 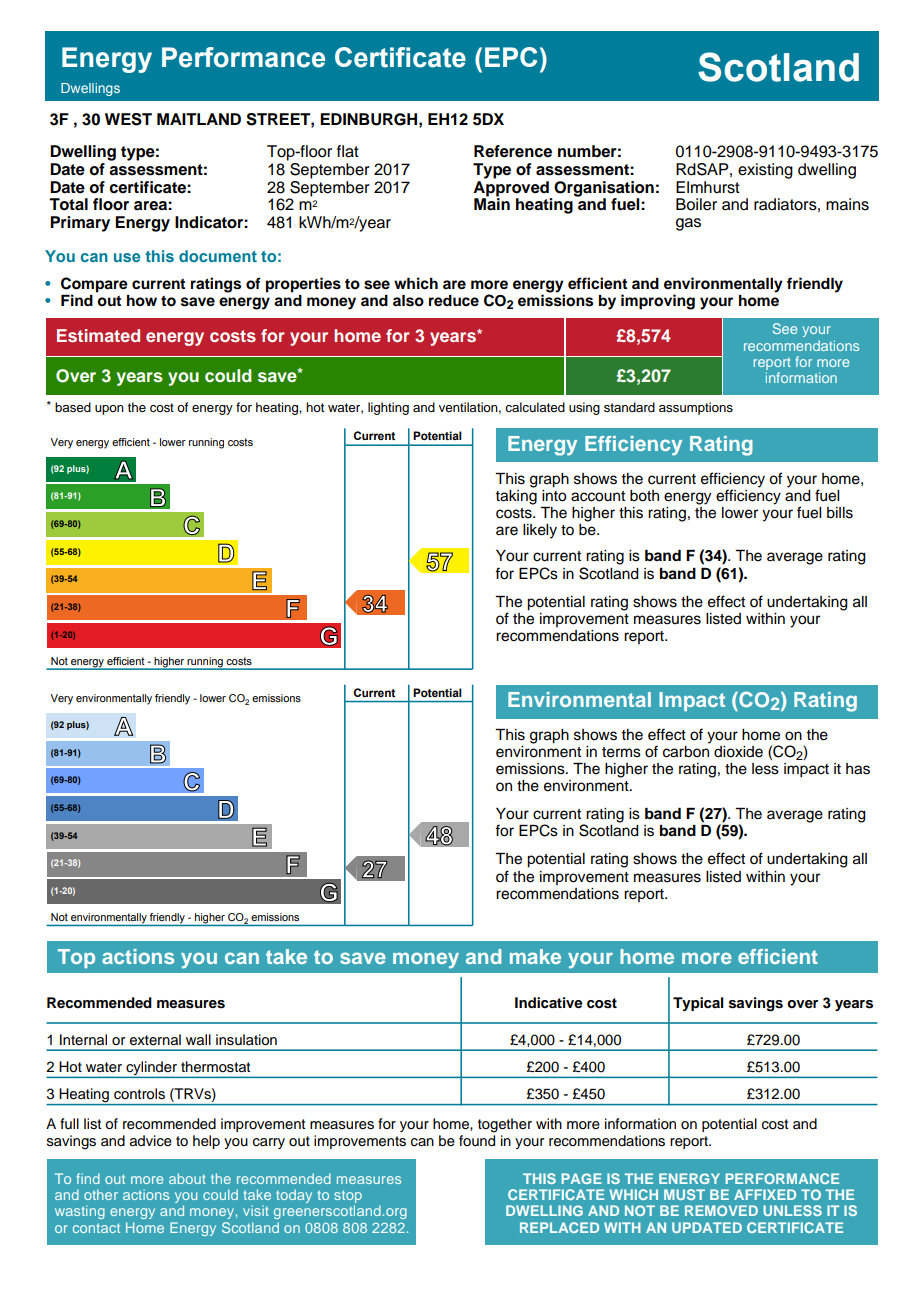 I want to click on bills, so click(x=840, y=513).
